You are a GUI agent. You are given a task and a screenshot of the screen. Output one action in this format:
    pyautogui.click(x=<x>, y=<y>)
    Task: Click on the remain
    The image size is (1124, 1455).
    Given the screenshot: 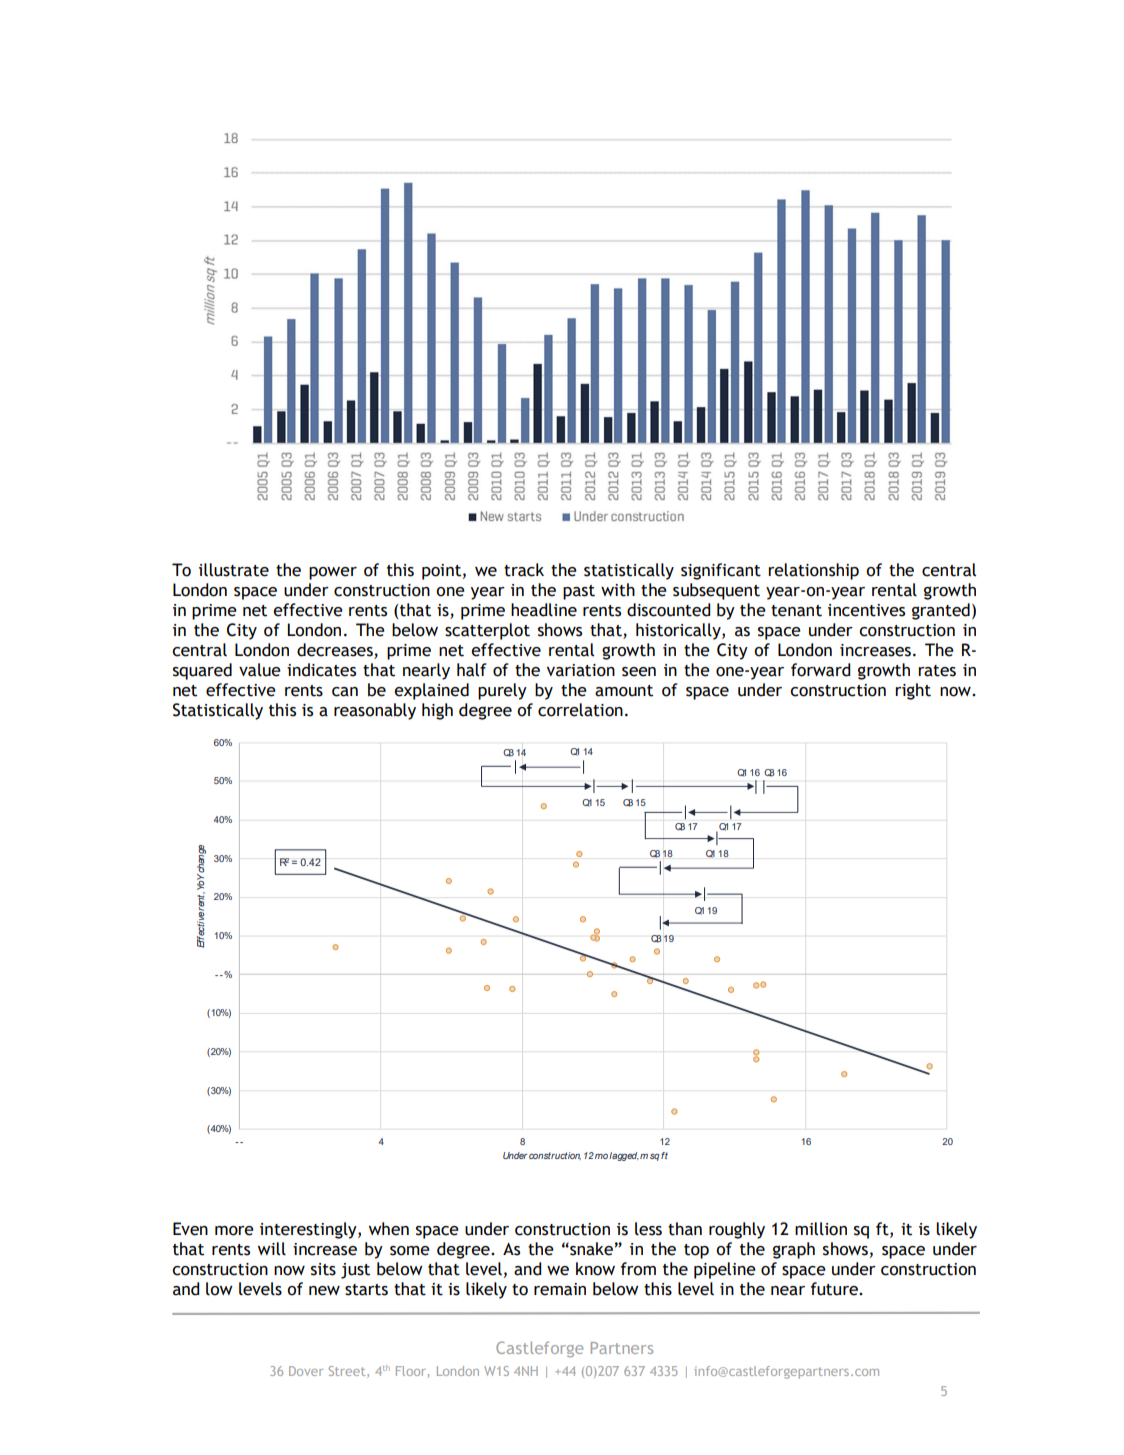 What is the action you would take?
    pyautogui.click(x=560, y=1289)
